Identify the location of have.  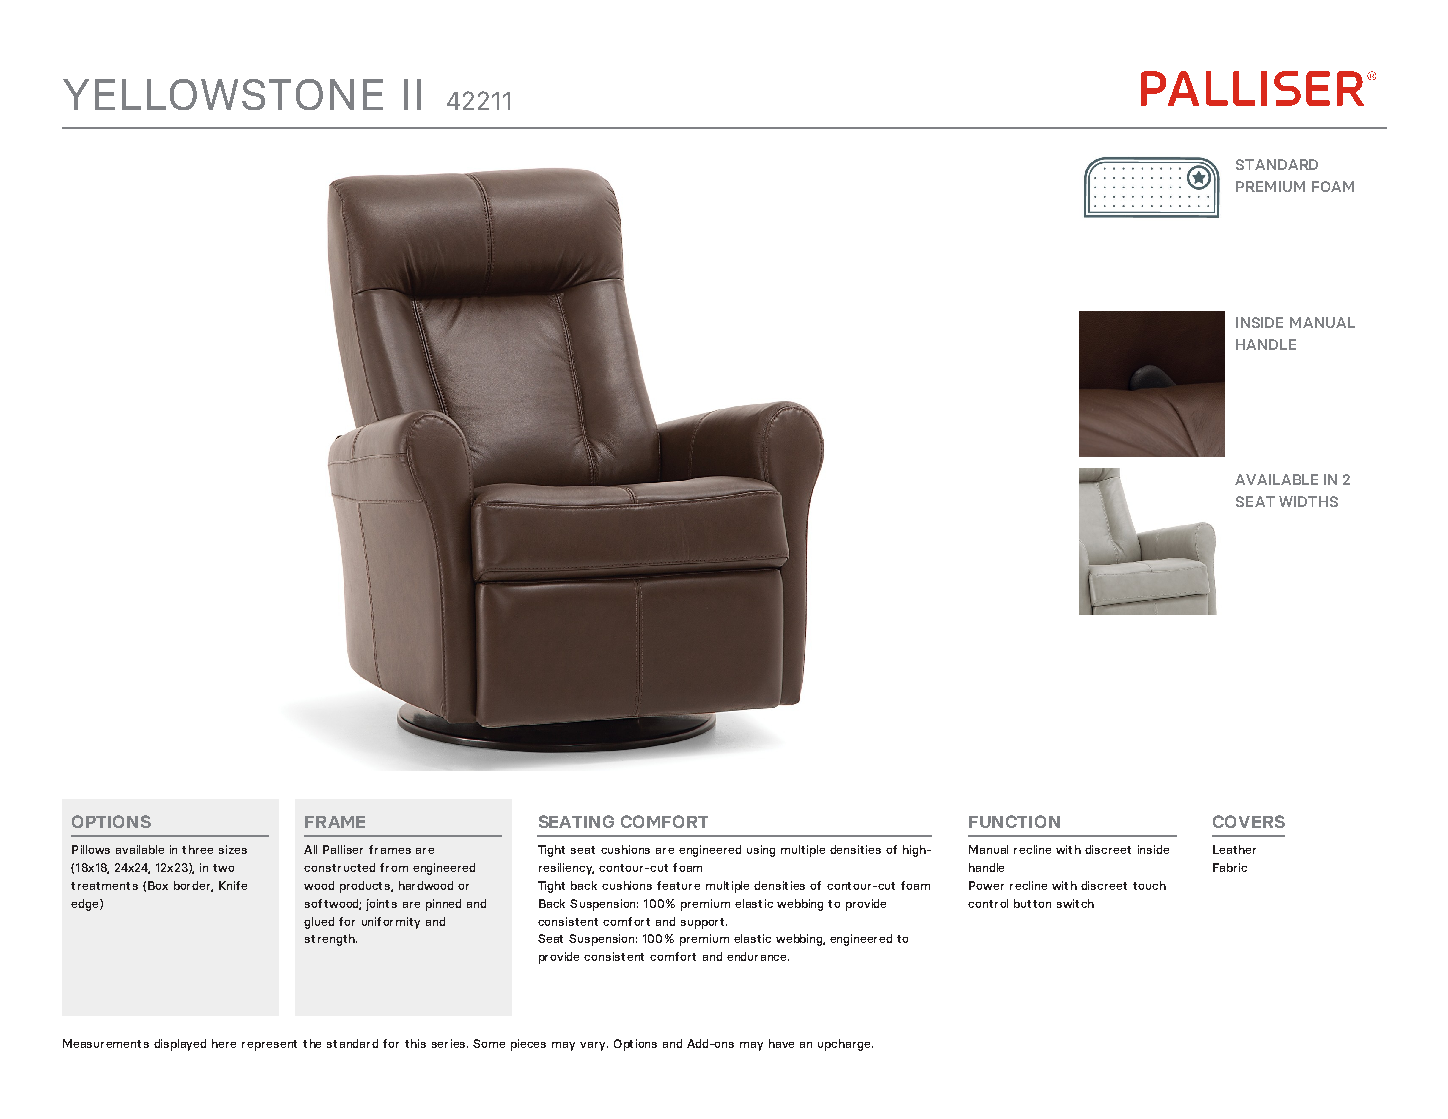
(781, 1043).
